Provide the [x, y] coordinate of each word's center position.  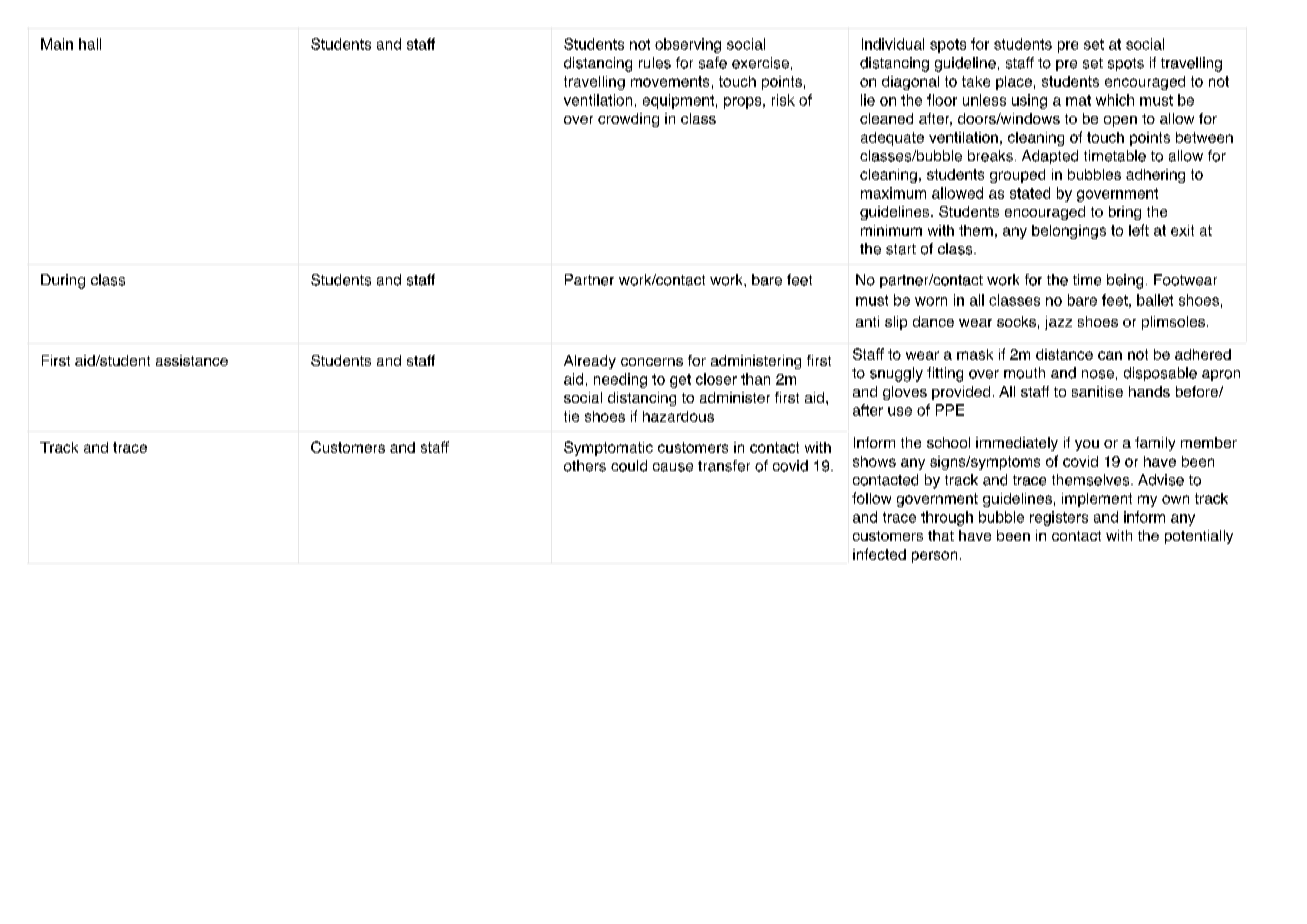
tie [571, 416]
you [1087, 445]
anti [867, 321]
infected [879, 554]
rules [655, 63]
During [63, 281]
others [585, 466]
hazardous [678, 416]
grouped [1017, 176]
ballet [1155, 300]
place [1014, 83]
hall [90, 44]
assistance [192, 360]
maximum [893, 193]
